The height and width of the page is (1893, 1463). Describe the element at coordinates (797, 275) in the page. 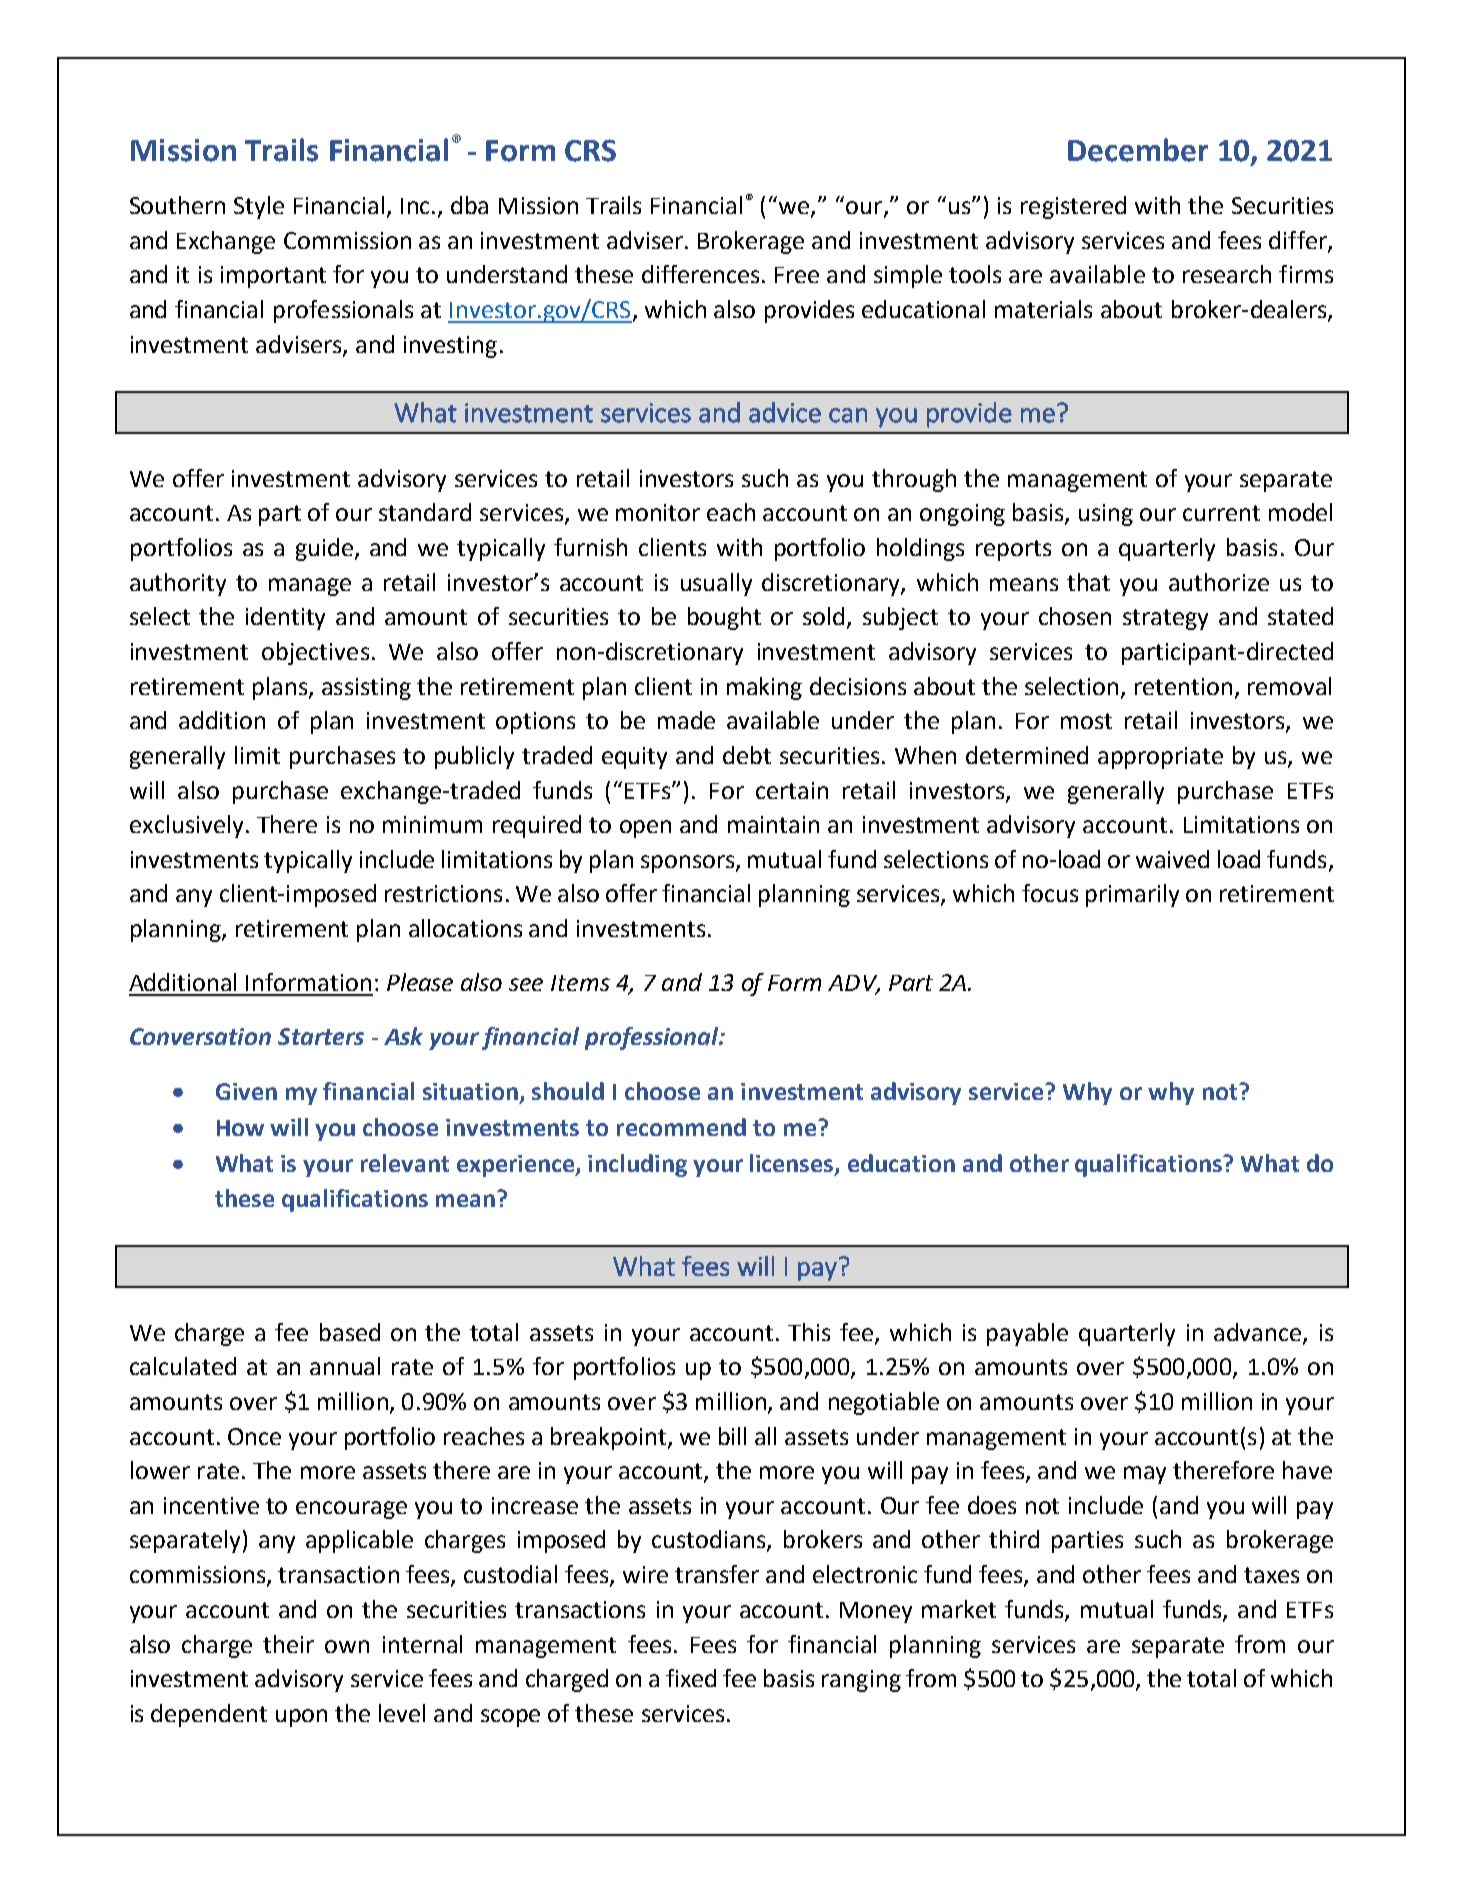

I see `Free` at that location.
